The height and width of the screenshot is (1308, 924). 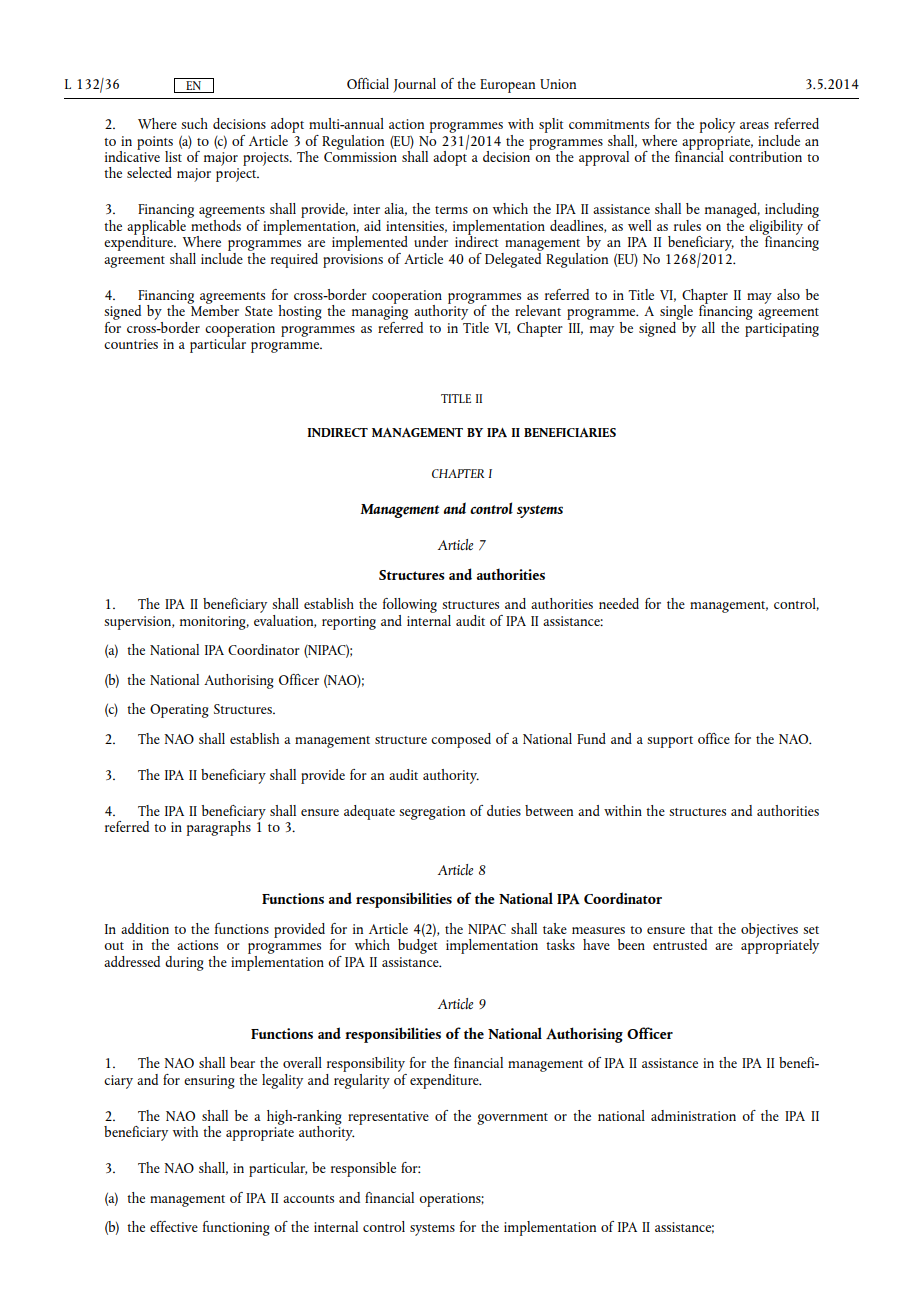 I want to click on such, so click(x=194, y=123).
